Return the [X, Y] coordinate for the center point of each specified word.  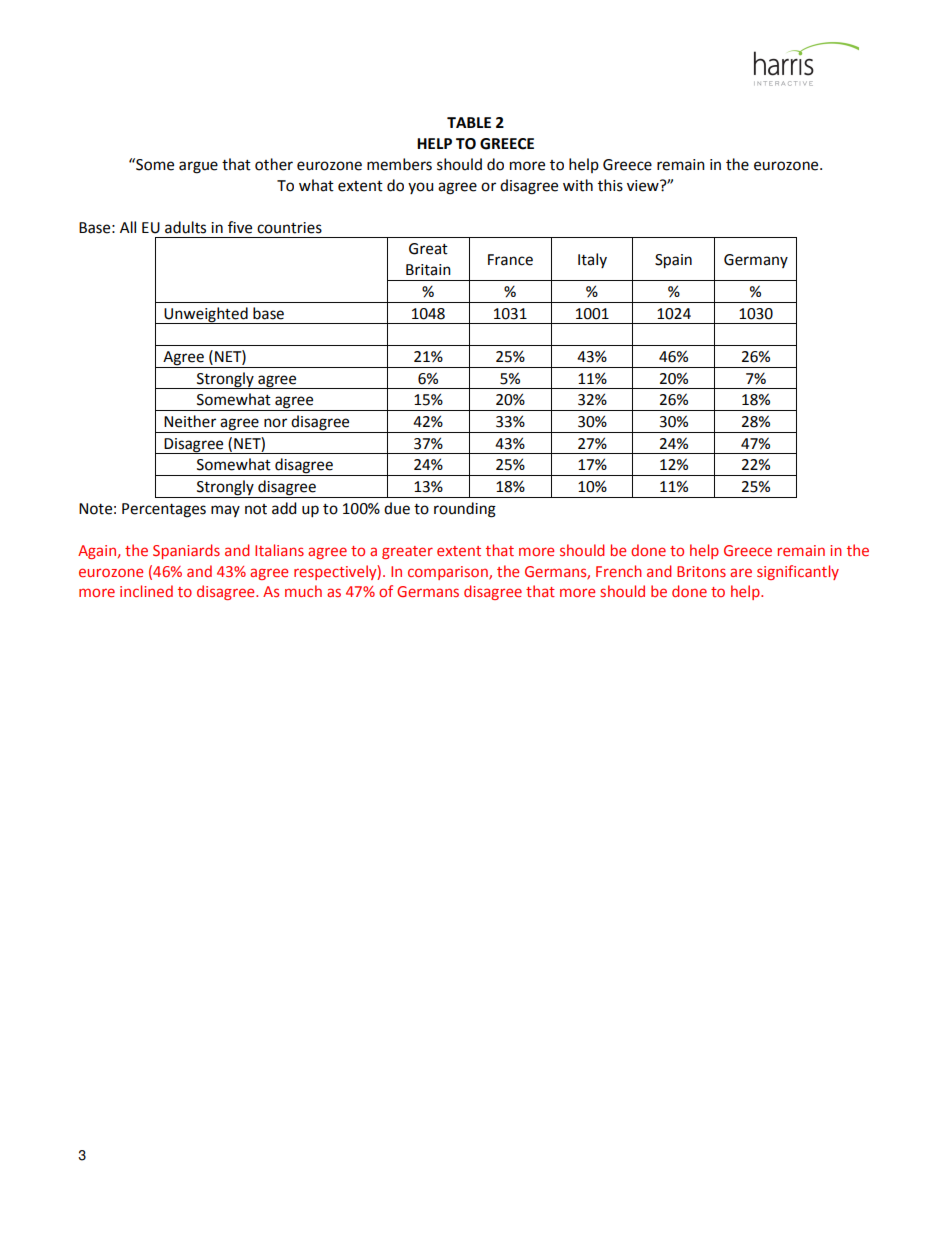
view [644, 186]
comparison [449, 573]
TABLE [469, 122]
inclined [146, 591]
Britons [701, 571]
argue [198, 167]
